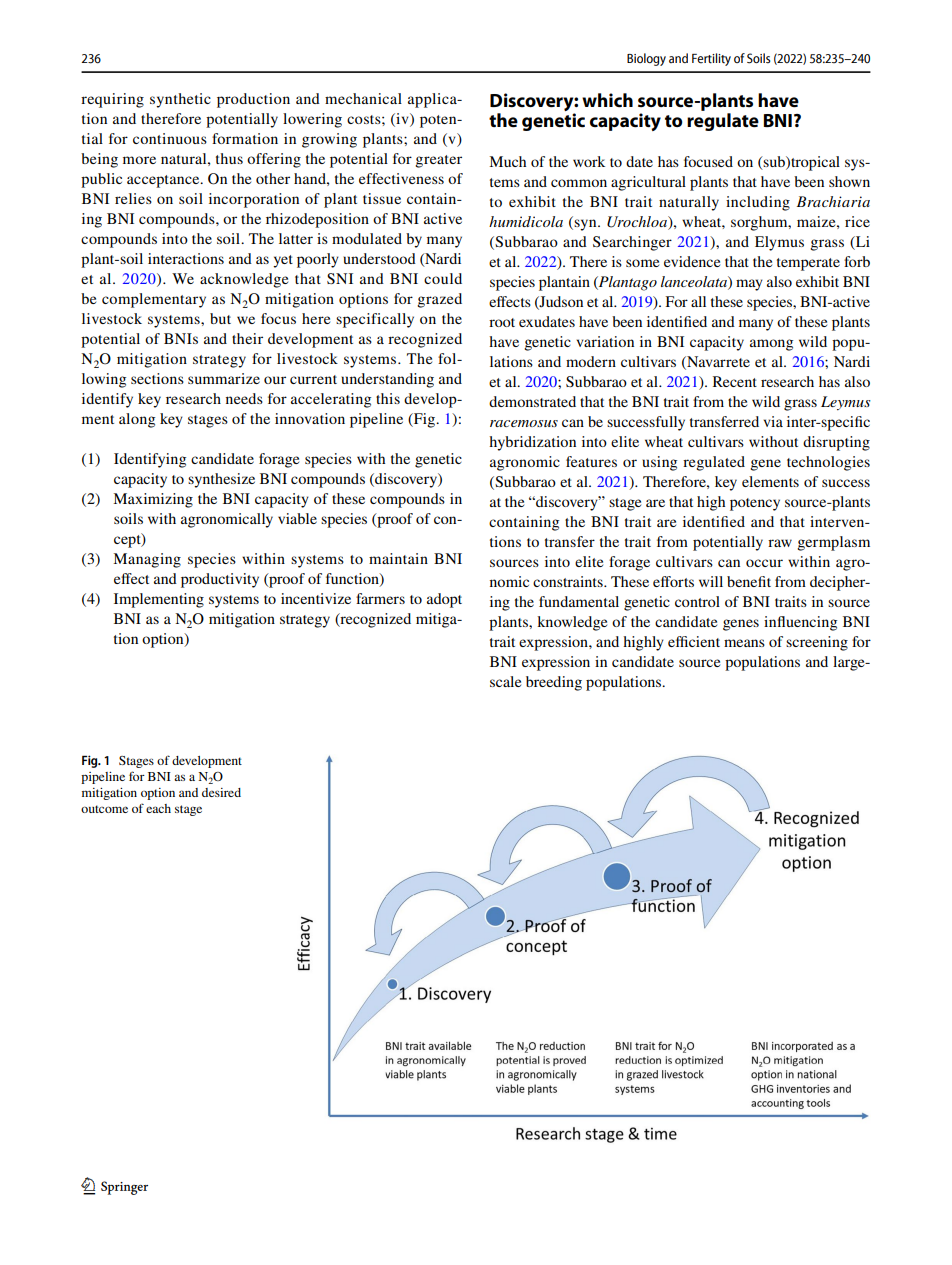 The image size is (952, 1265). Describe the element at coordinates (502, 322) in the document. I see `root` at that location.
